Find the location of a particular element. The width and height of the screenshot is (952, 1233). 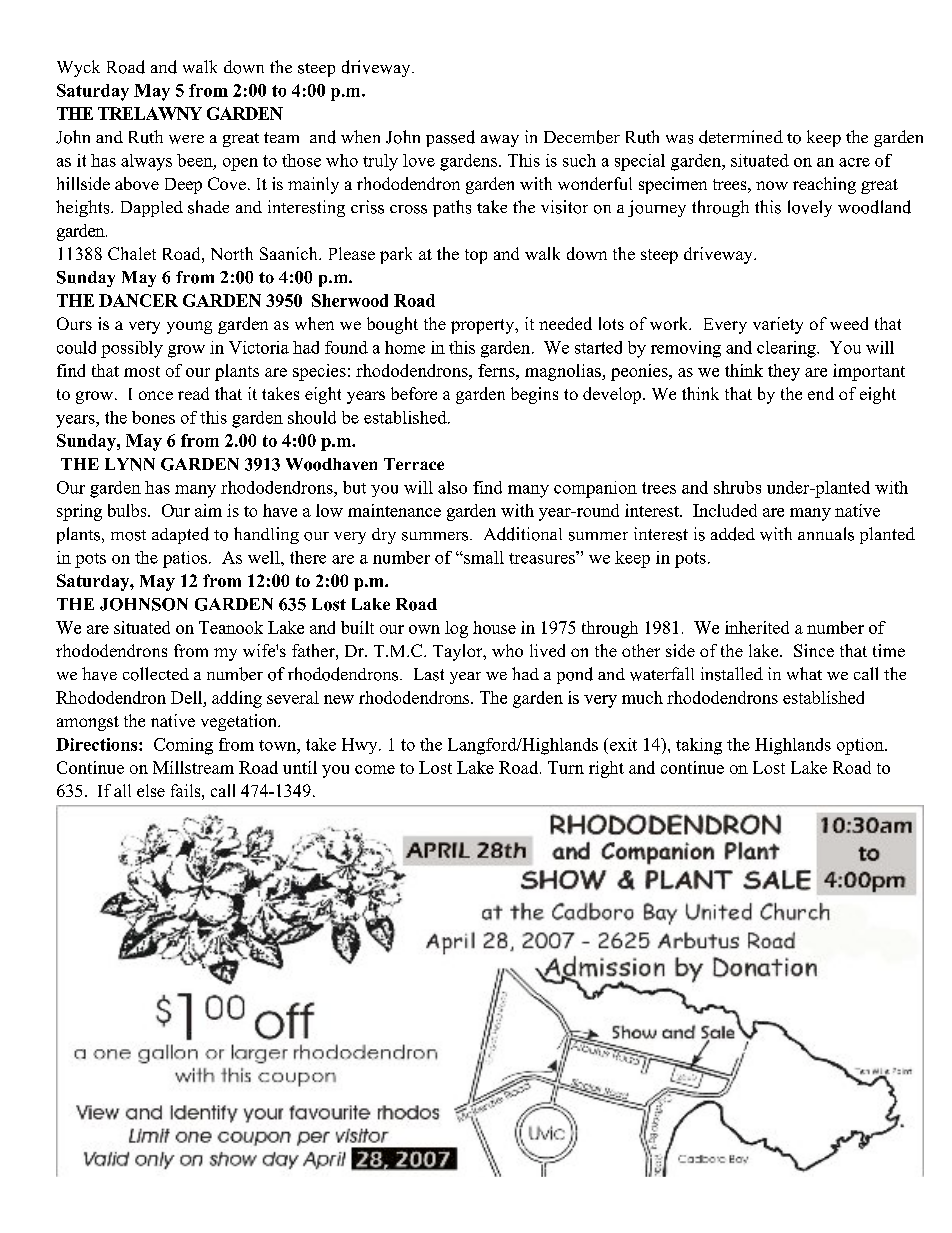

determined is located at coordinates (741, 137).
